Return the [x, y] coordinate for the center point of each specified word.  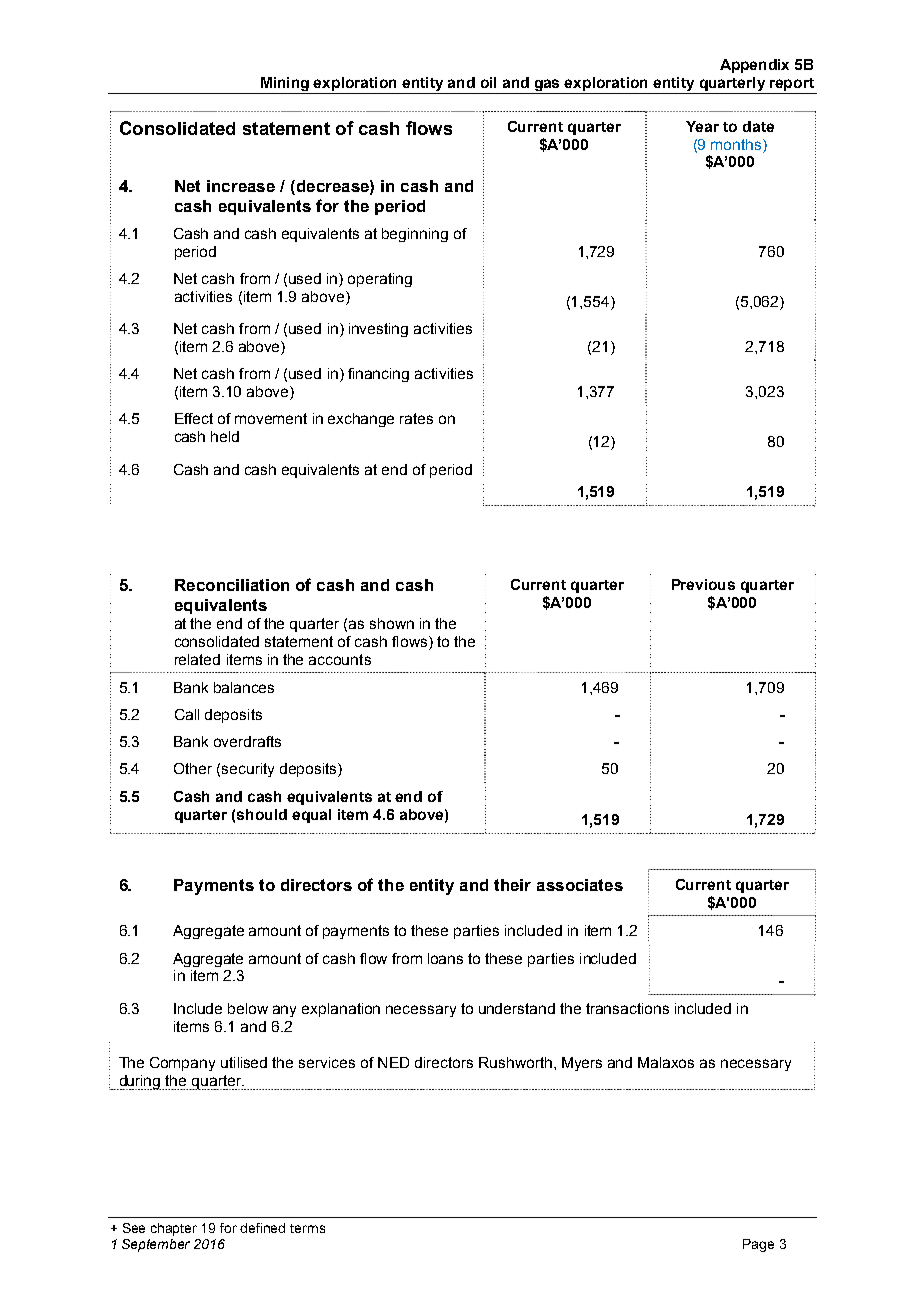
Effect [194, 418]
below [248, 1008]
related [197, 659]
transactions [627, 1008]
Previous [703, 584]
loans [445, 958]
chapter [174, 1229]
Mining [284, 85]
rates [416, 418]
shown [392, 623]
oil [488, 82]
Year [702, 126]
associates [580, 885]
